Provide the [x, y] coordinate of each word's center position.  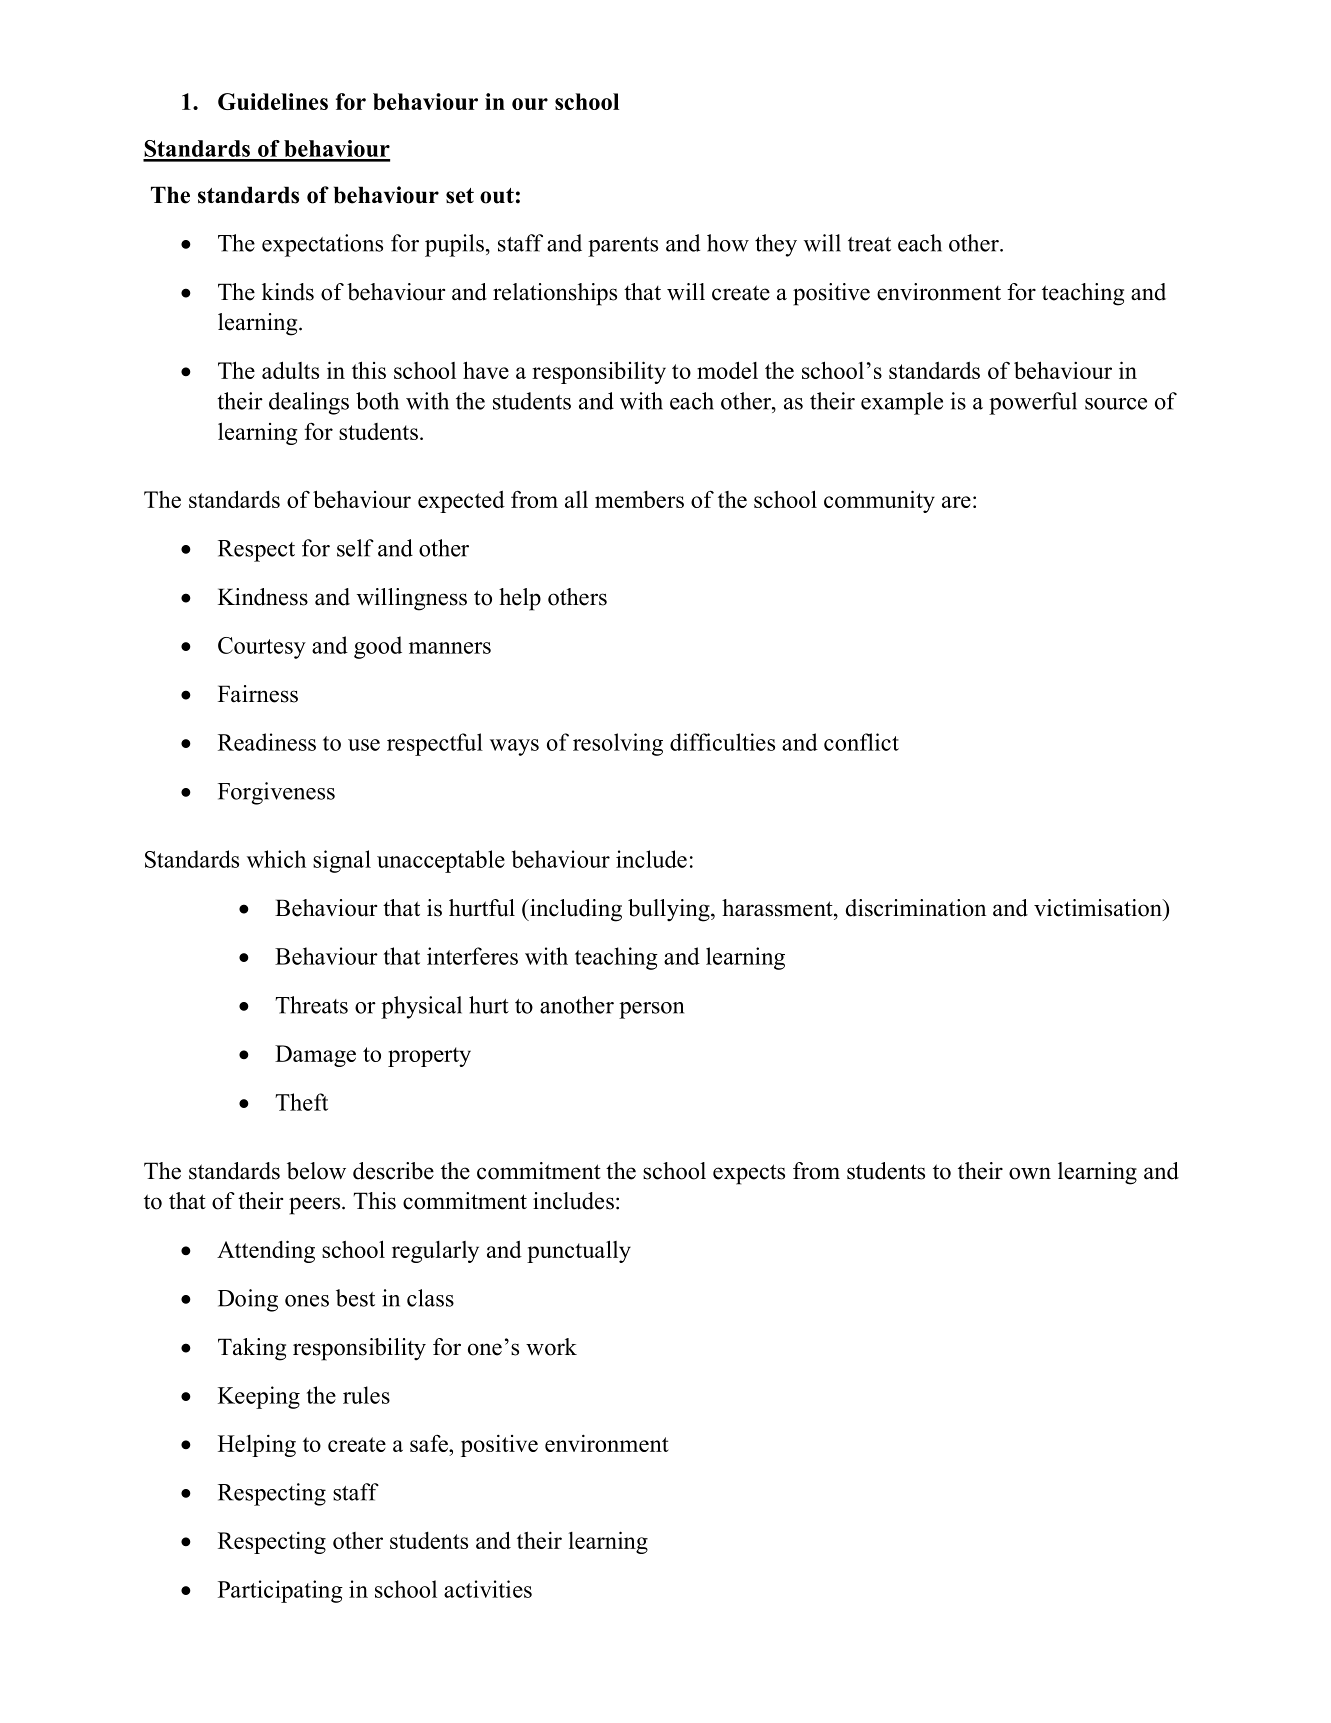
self [355, 548]
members [639, 499]
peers [316, 1206]
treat [869, 244]
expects [749, 1174]
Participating [280, 1591]
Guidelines [273, 101]
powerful [1033, 403]
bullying [670, 910]
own [1030, 1173]
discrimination [916, 908]
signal [342, 861]
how [728, 243]
